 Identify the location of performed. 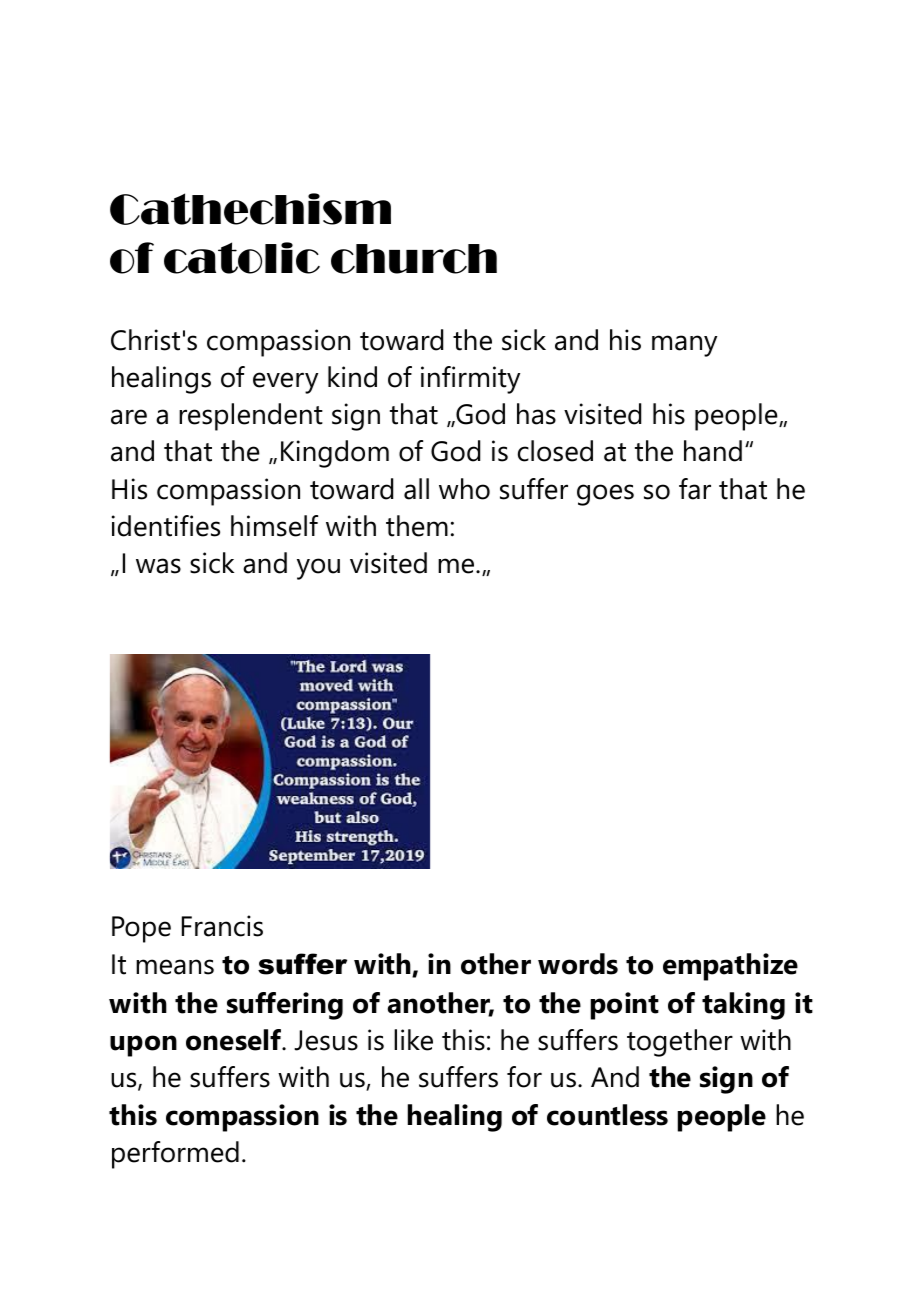
(175, 1155).
